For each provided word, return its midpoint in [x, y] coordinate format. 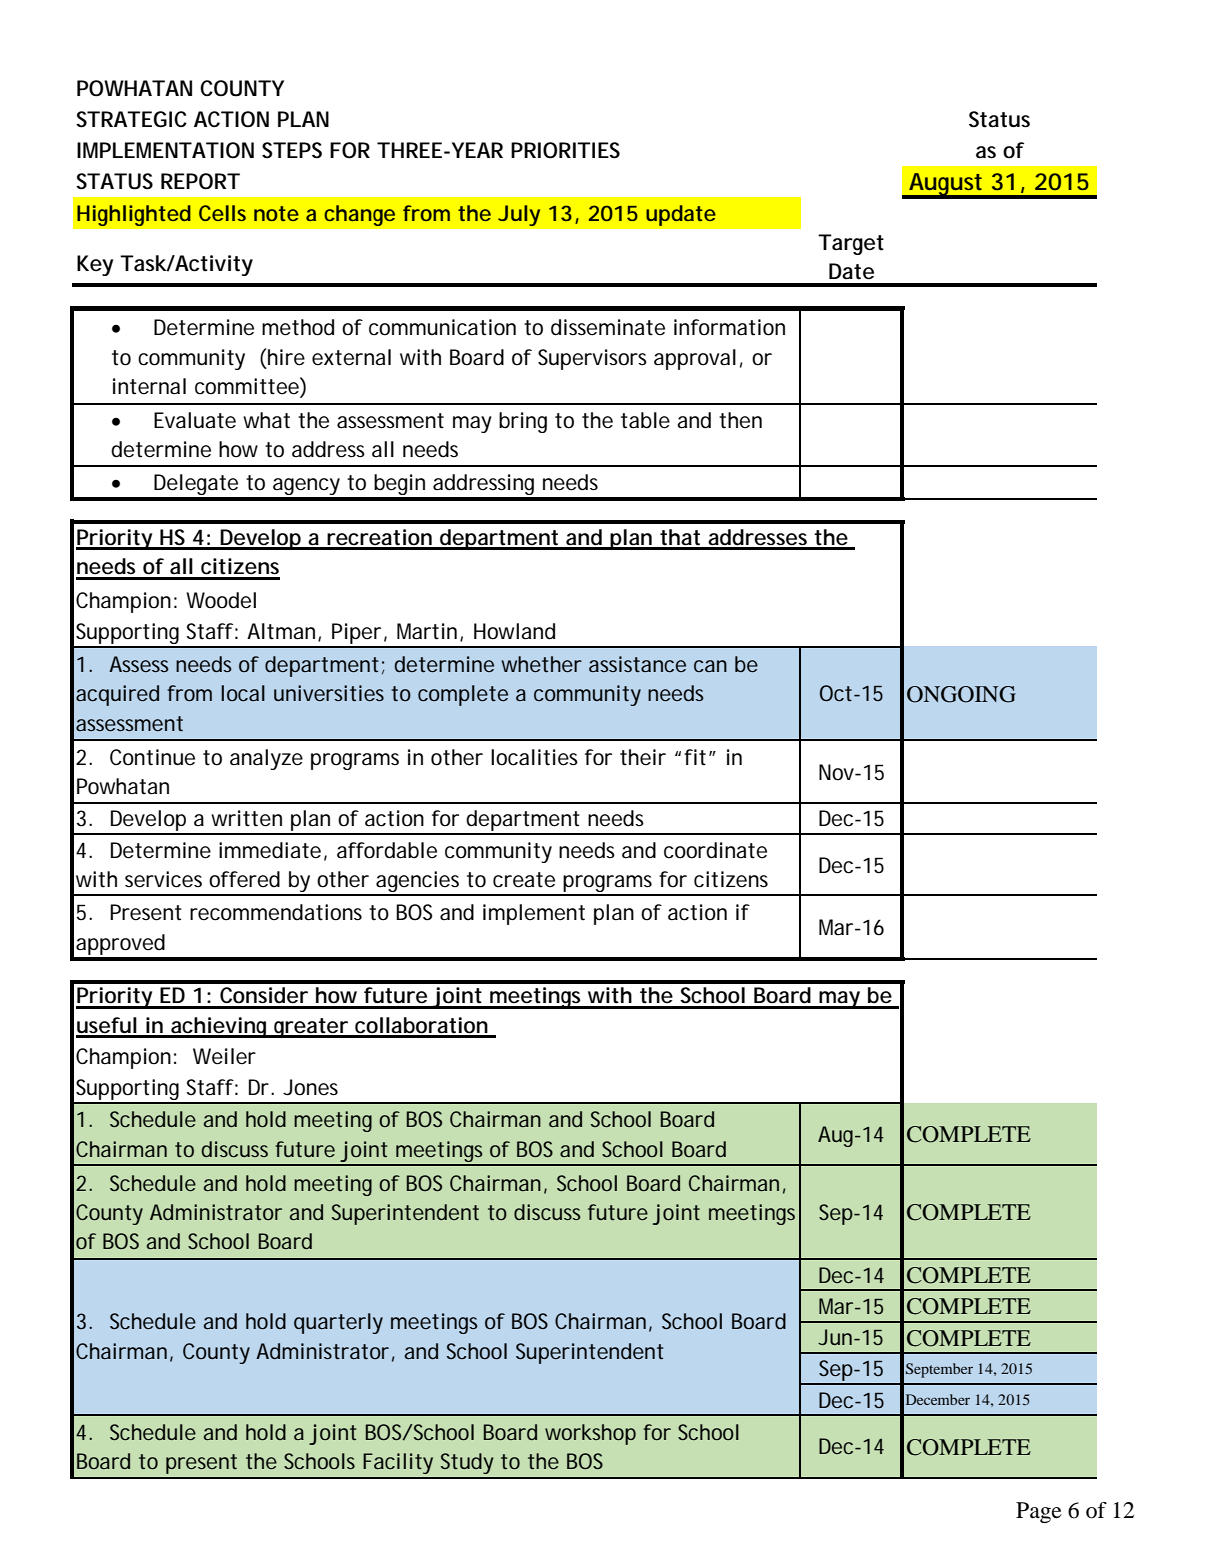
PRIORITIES [565, 150]
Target [851, 244]
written [246, 818]
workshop [590, 1434]
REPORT [200, 181]
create [524, 880]
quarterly [338, 1323]
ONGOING [961, 694]
